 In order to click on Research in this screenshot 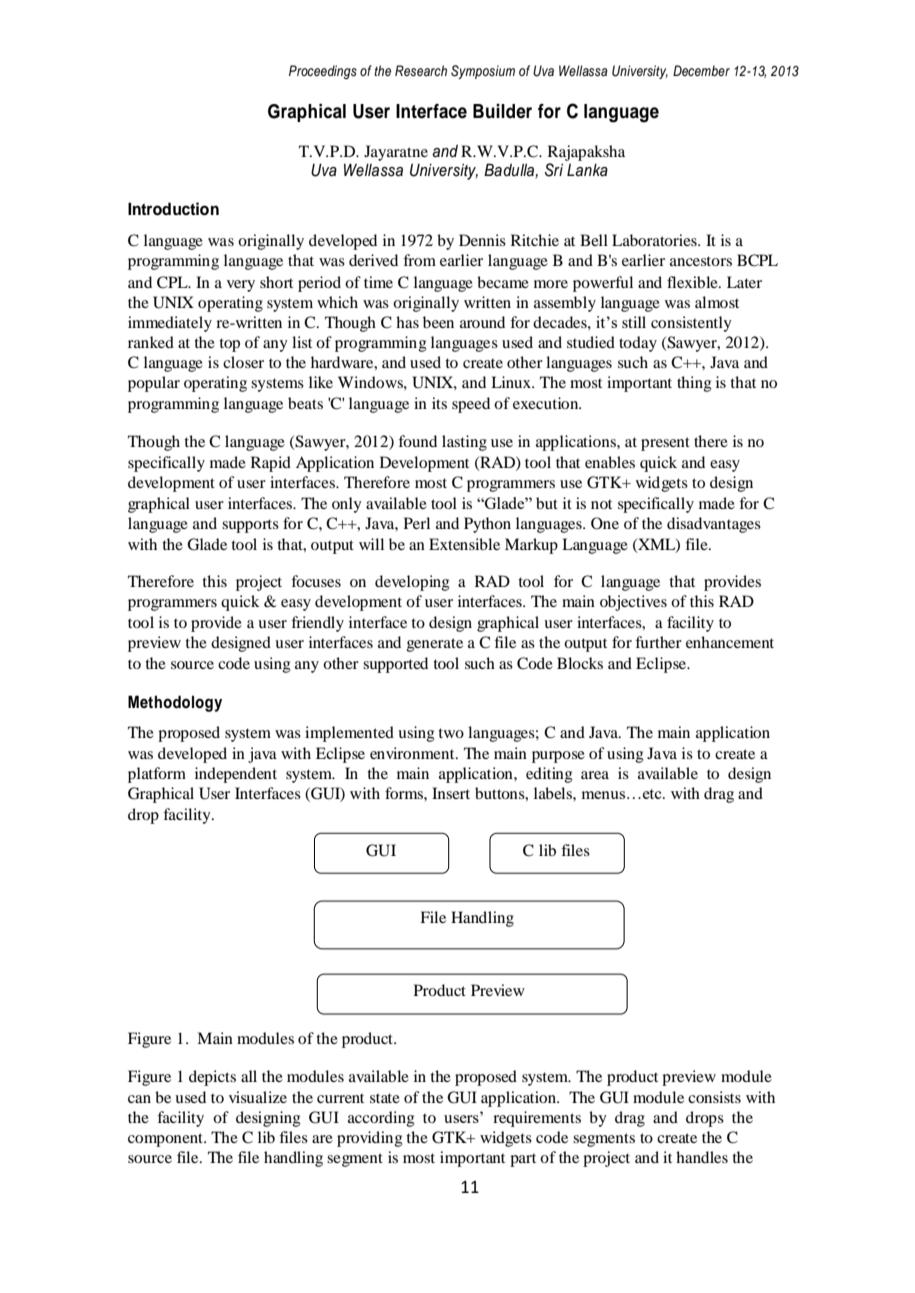, I will do `click(421, 71)`.
